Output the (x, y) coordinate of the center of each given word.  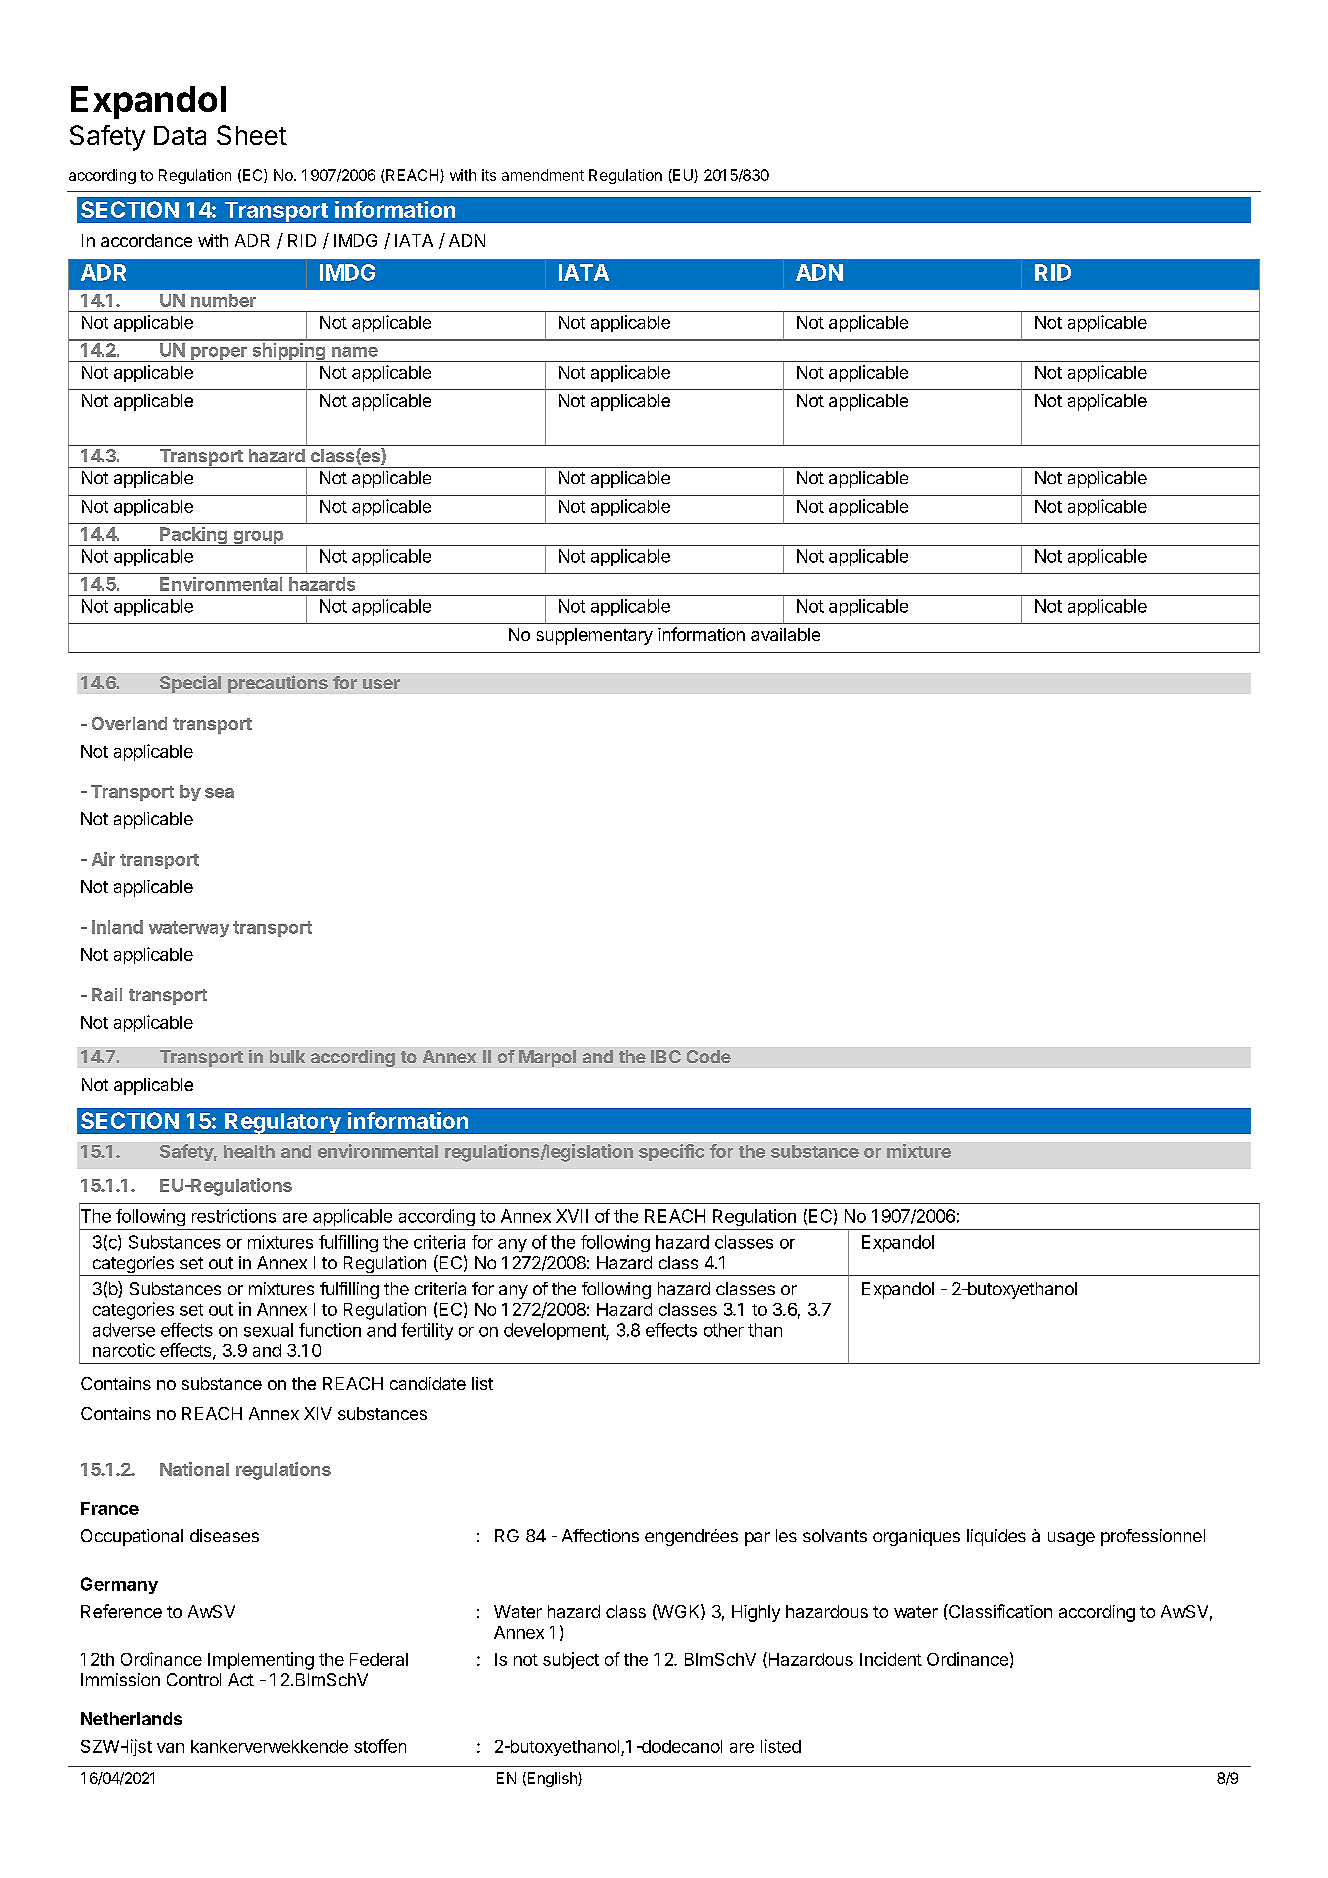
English (552, 1779)
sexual (268, 1330)
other (724, 1330)
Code (709, 1056)
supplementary (595, 636)
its (489, 175)
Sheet (252, 135)
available (785, 634)
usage (1071, 1539)
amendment (543, 175)
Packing (193, 536)
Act (241, 1679)
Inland (117, 927)
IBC (666, 1056)
